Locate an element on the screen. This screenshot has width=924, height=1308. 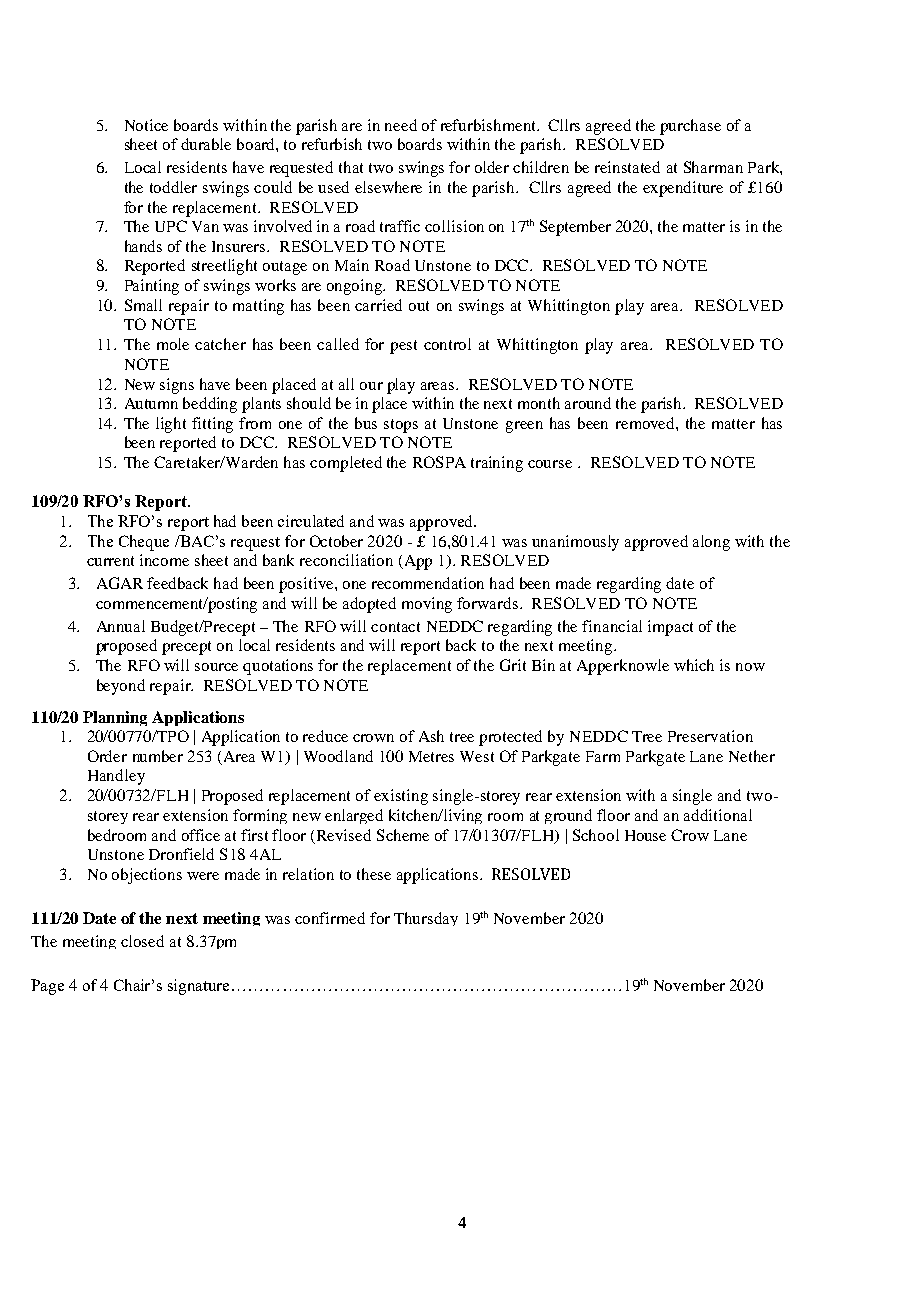
course is located at coordinates (550, 464).
